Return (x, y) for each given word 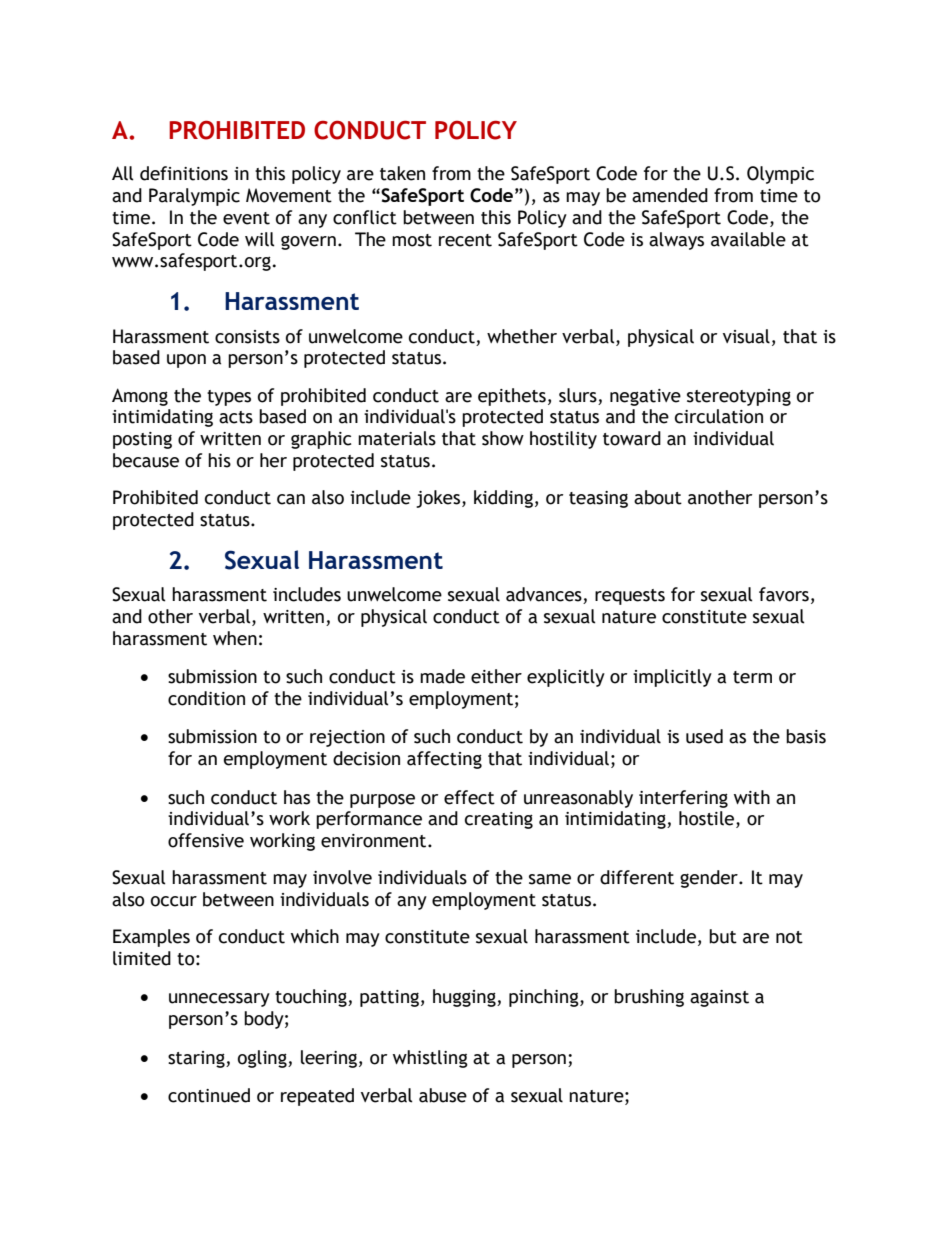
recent (465, 240)
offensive (206, 840)
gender (710, 879)
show (503, 438)
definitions (184, 173)
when (235, 638)
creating (499, 820)
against (719, 998)
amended (670, 195)
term (752, 677)
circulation (719, 416)
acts (236, 417)
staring (197, 1059)
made (442, 676)
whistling (430, 1059)
